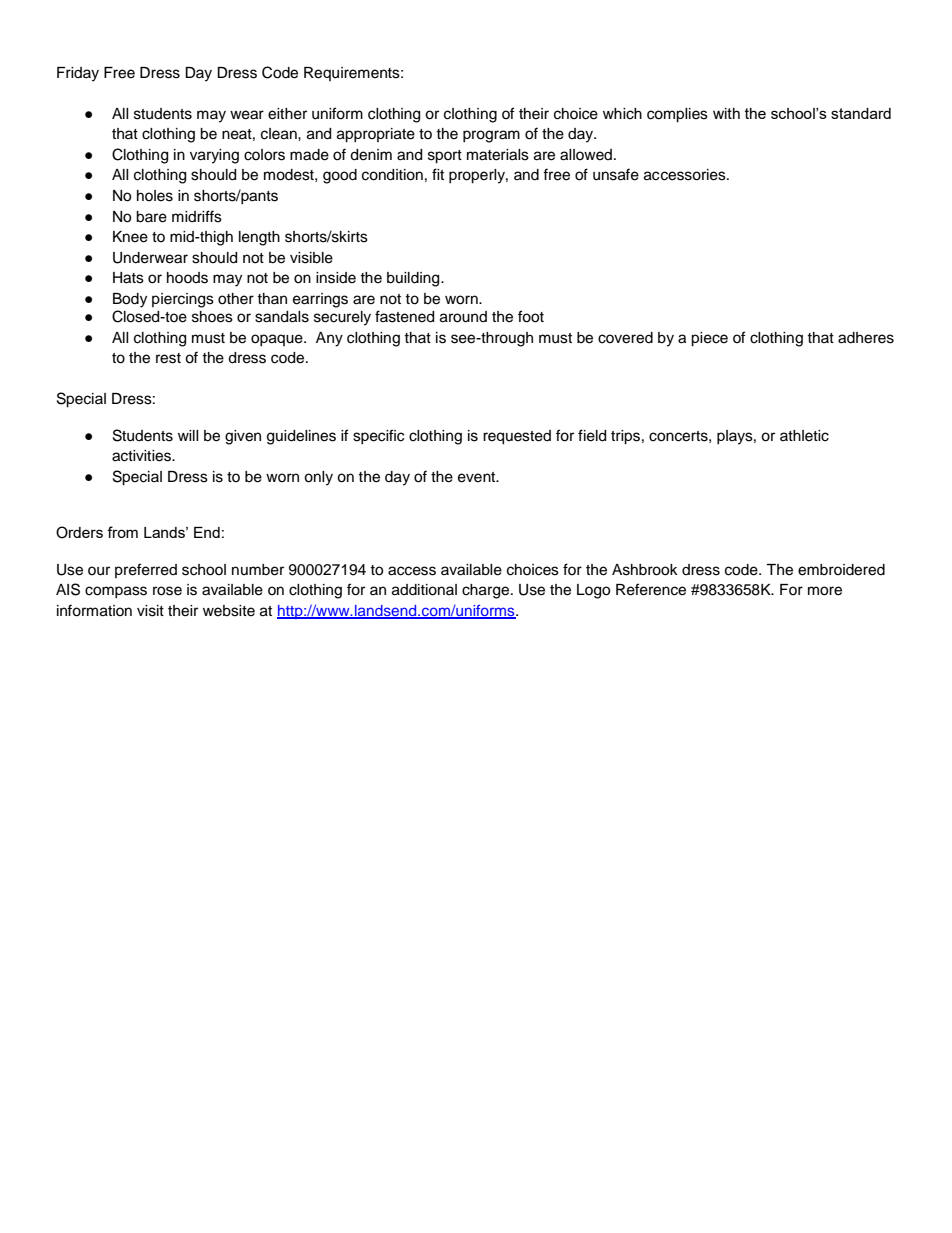 The width and height of the image is (952, 1233). What do you see at coordinates (167, 591) in the image?
I see `rose` at bounding box center [167, 591].
